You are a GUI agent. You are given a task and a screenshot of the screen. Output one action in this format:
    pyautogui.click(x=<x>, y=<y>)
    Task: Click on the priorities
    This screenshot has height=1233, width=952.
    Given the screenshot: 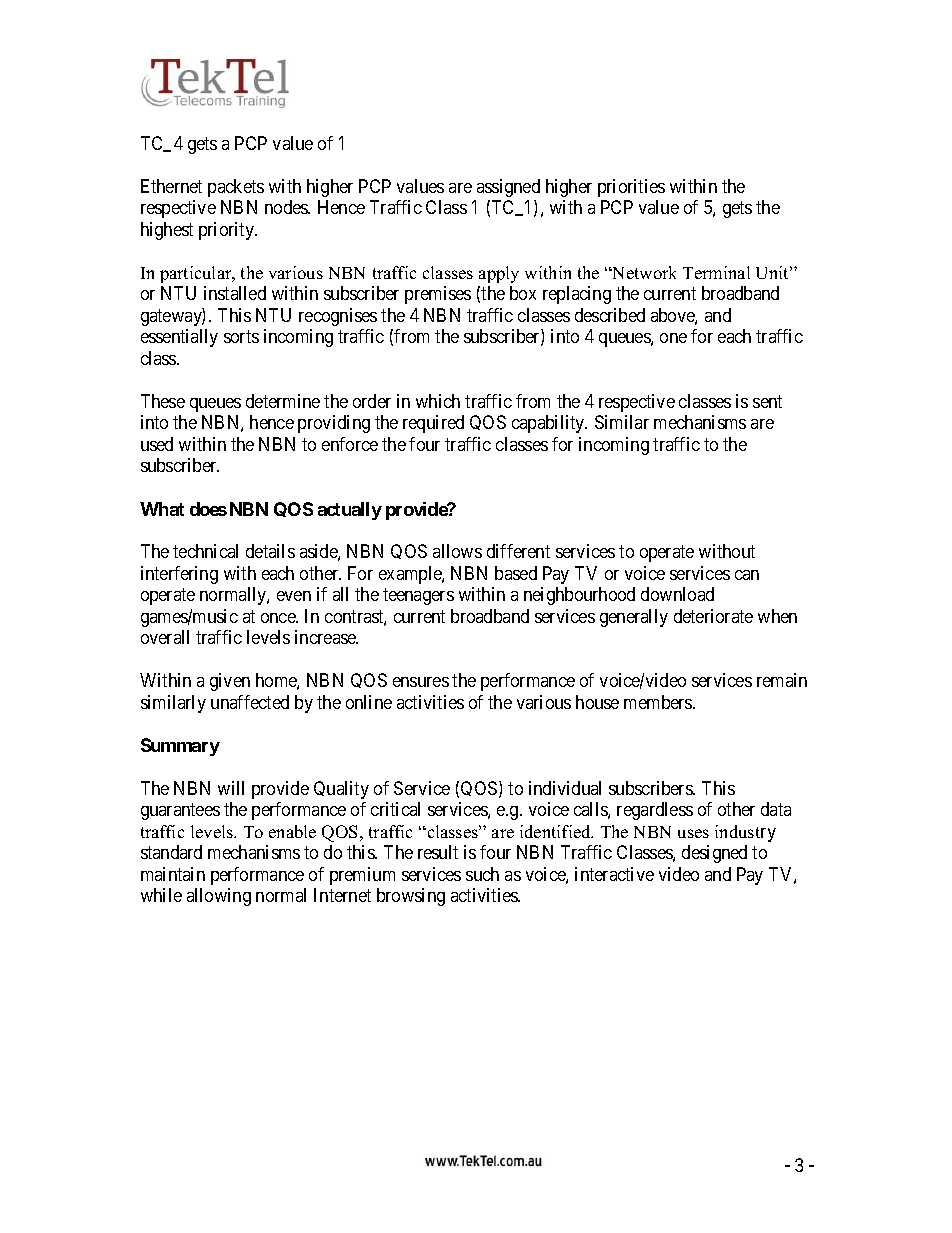 What is the action you would take?
    pyautogui.click(x=631, y=188)
